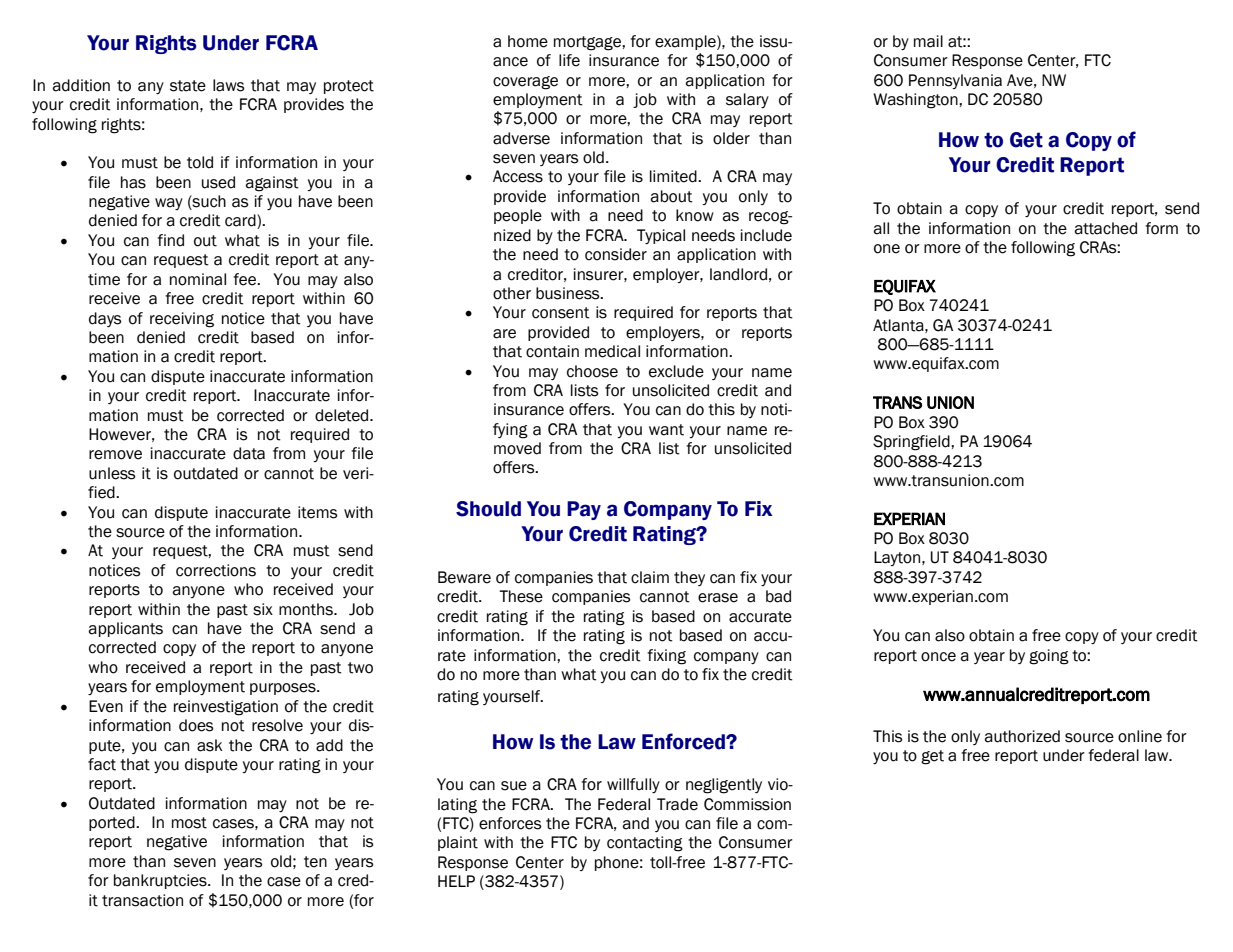  What do you see at coordinates (1049, 657) in the image?
I see `going` at bounding box center [1049, 657].
